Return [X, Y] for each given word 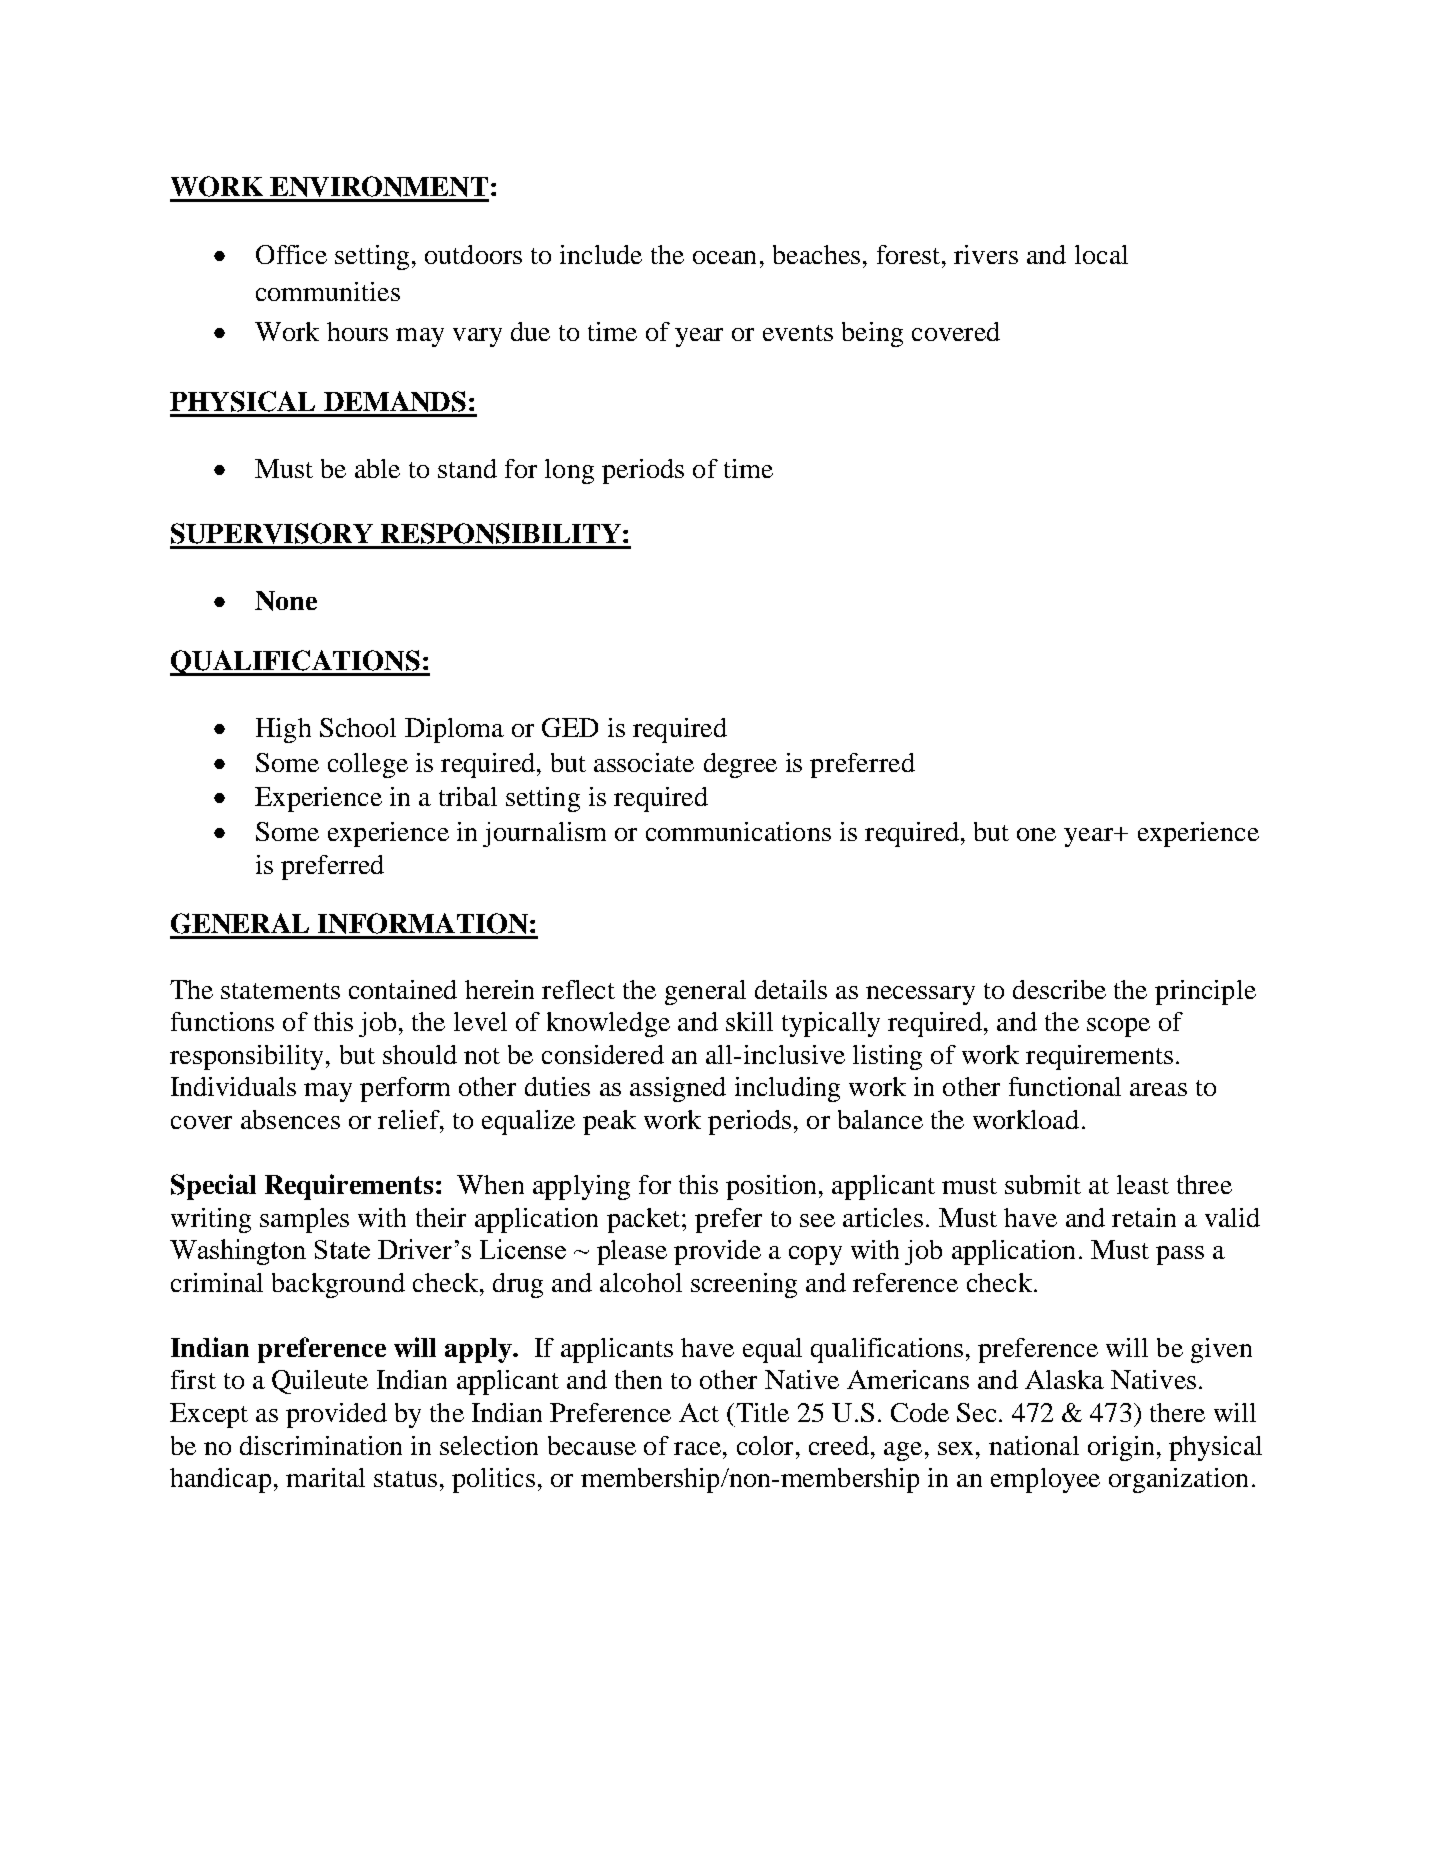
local [1101, 254]
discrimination [321, 1445]
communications [738, 831]
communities [328, 291]
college [368, 765]
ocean [724, 257]
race [697, 1448]
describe [1059, 989]
